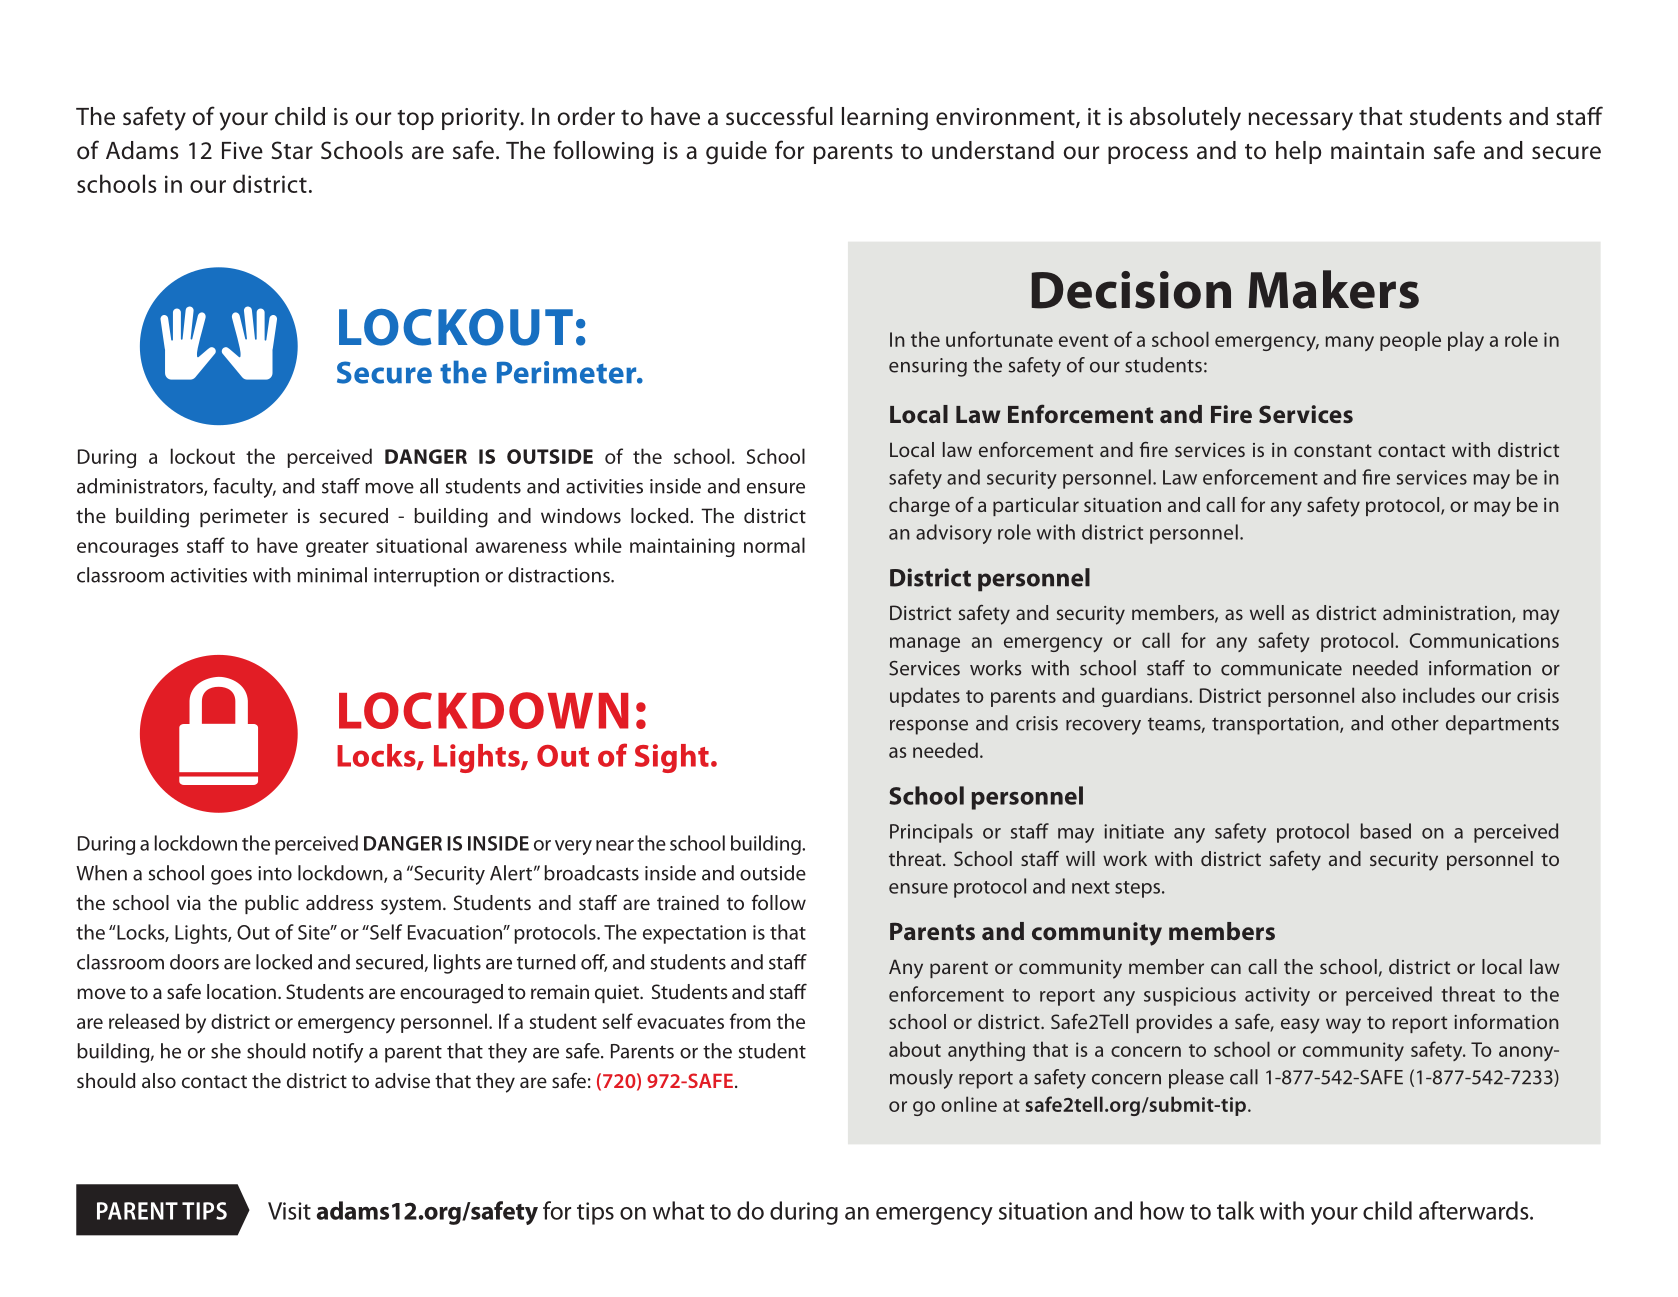 The image size is (1678, 1297). I want to click on guide, so click(736, 153).
